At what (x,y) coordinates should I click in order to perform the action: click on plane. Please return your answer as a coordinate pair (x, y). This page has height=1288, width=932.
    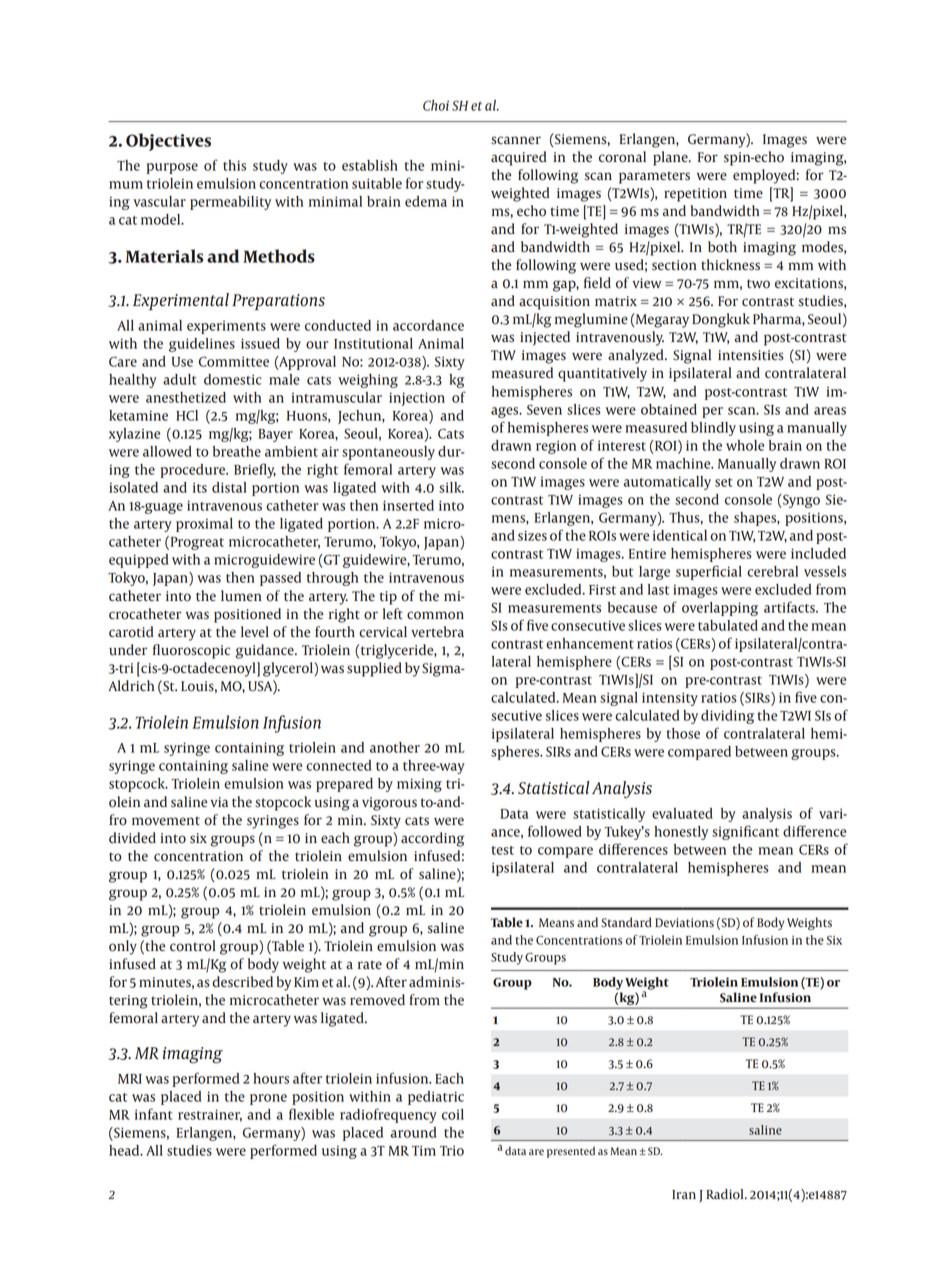
    Looking at the image, I should click on (671, 158).
